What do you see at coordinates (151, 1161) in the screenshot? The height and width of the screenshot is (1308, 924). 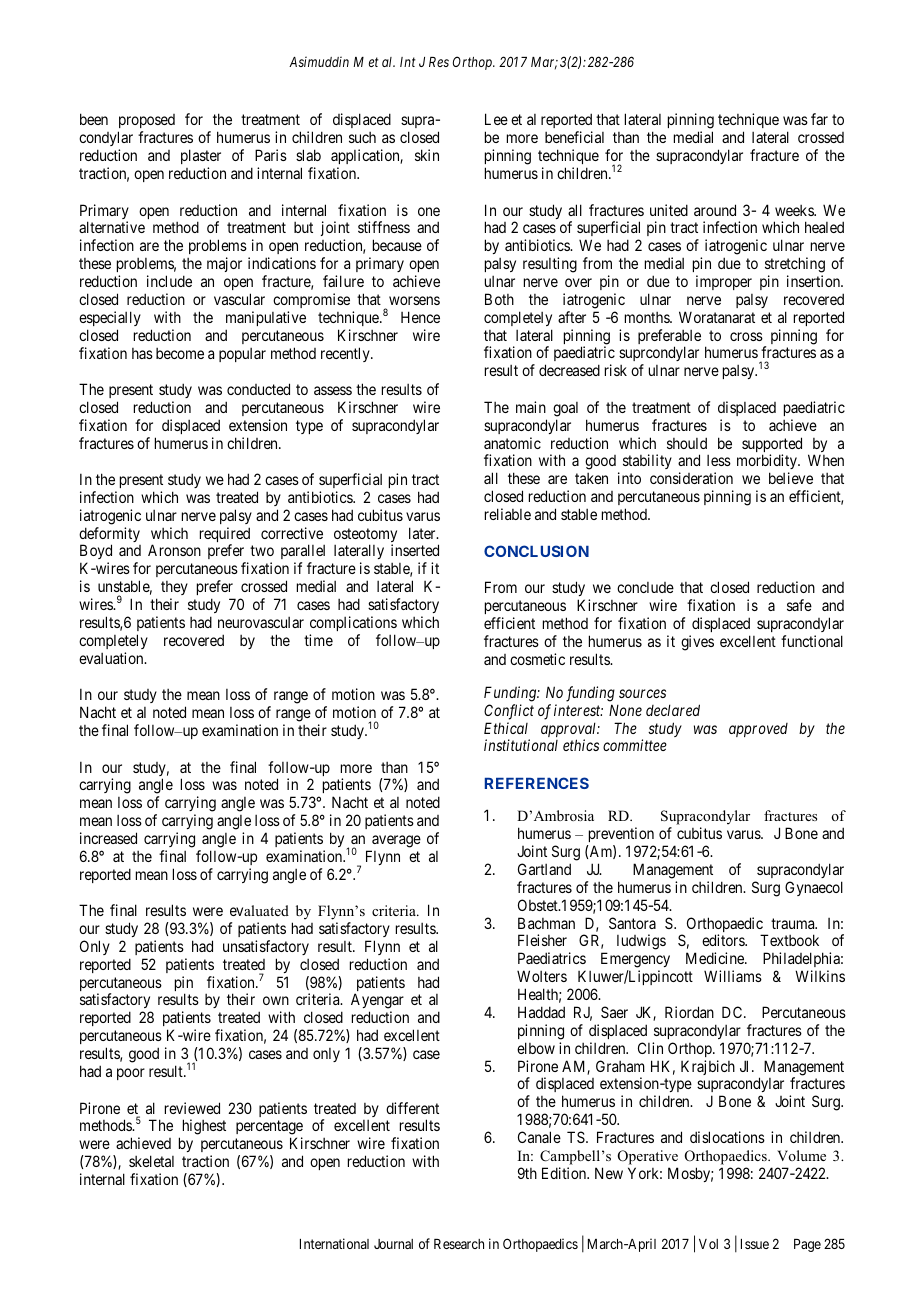 I see `skeletal` at bounding box center [151, 1161].
